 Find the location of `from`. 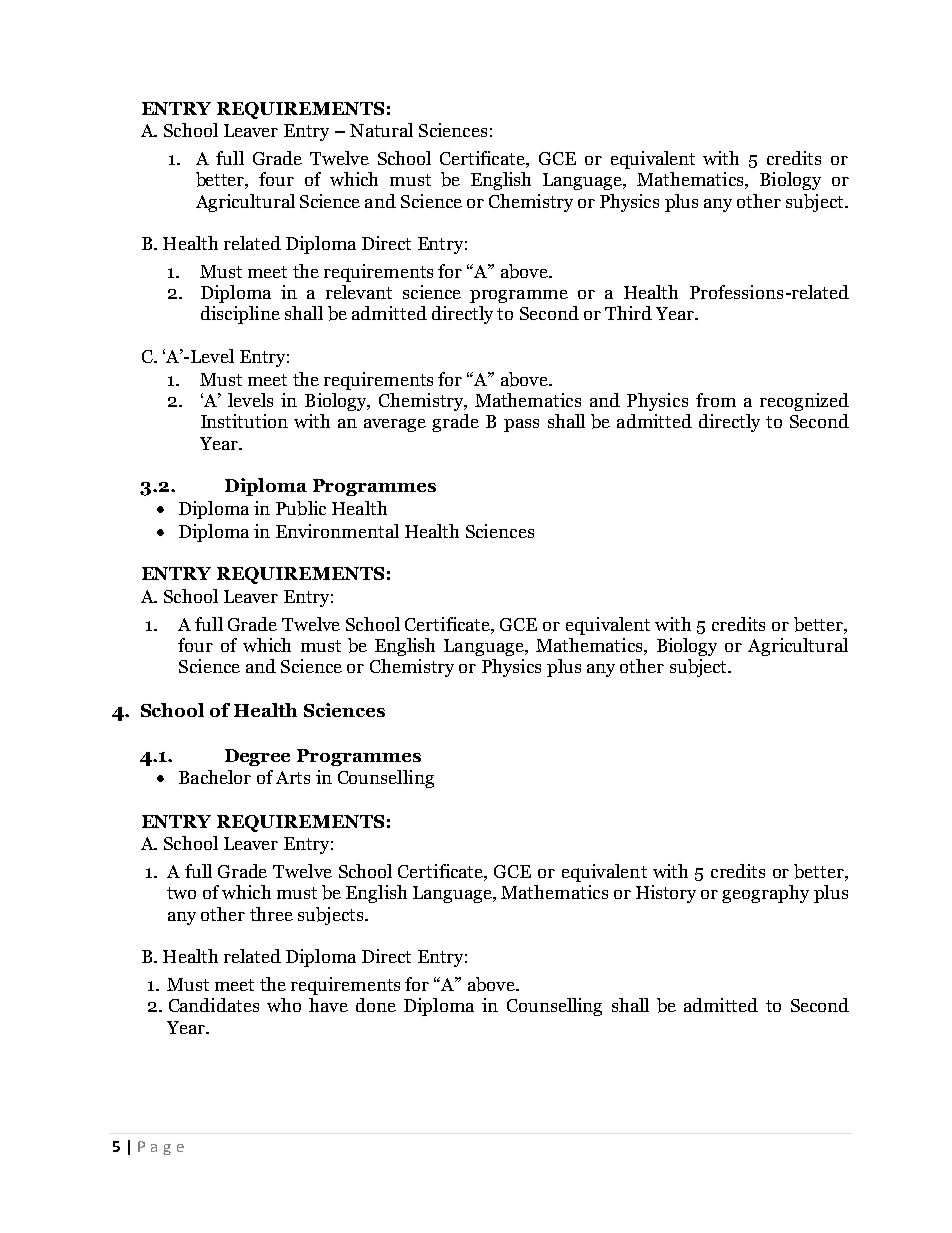

from is located at coordinates (716, 400).
